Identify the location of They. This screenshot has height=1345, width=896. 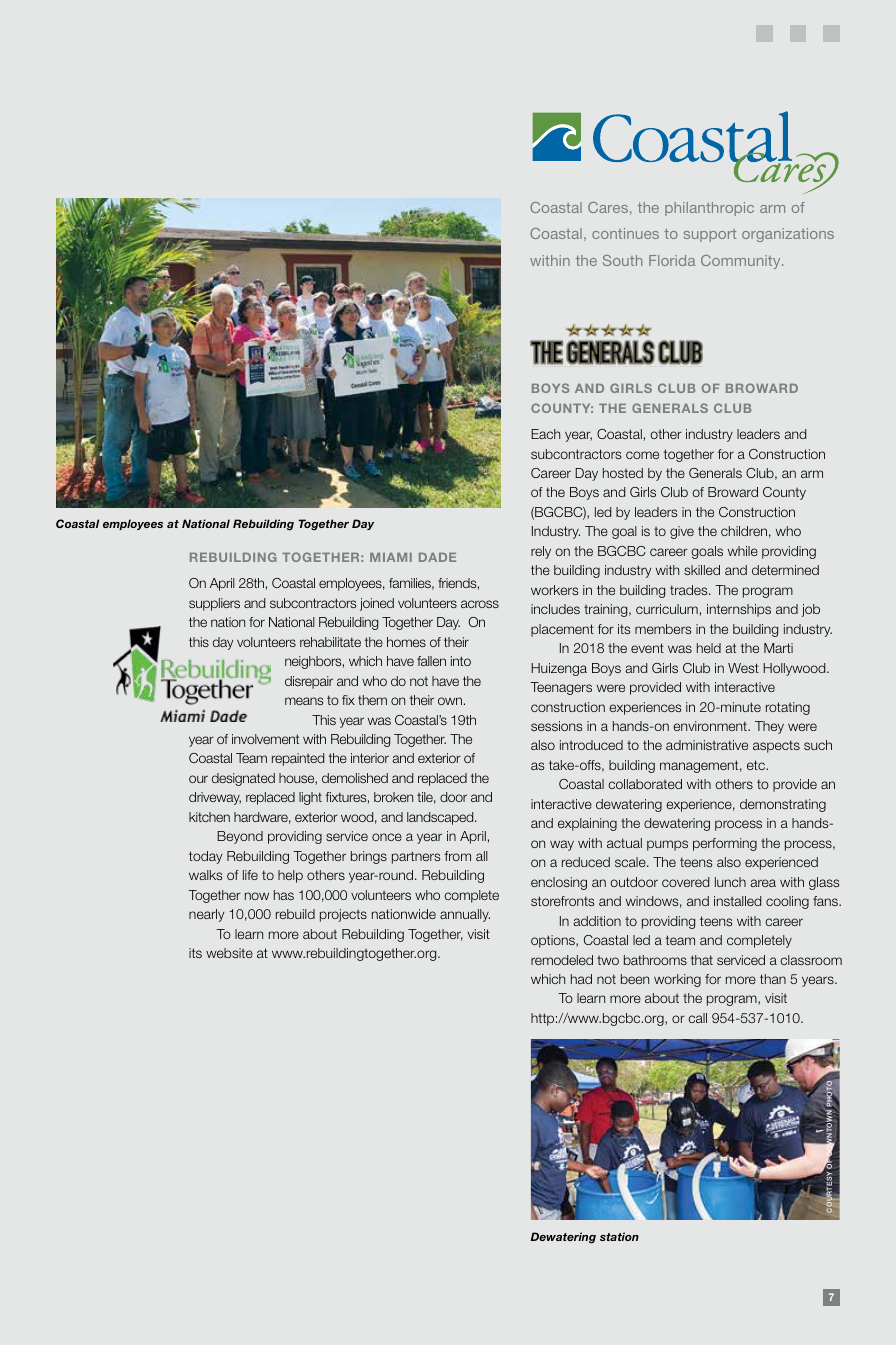
(769, 727).
